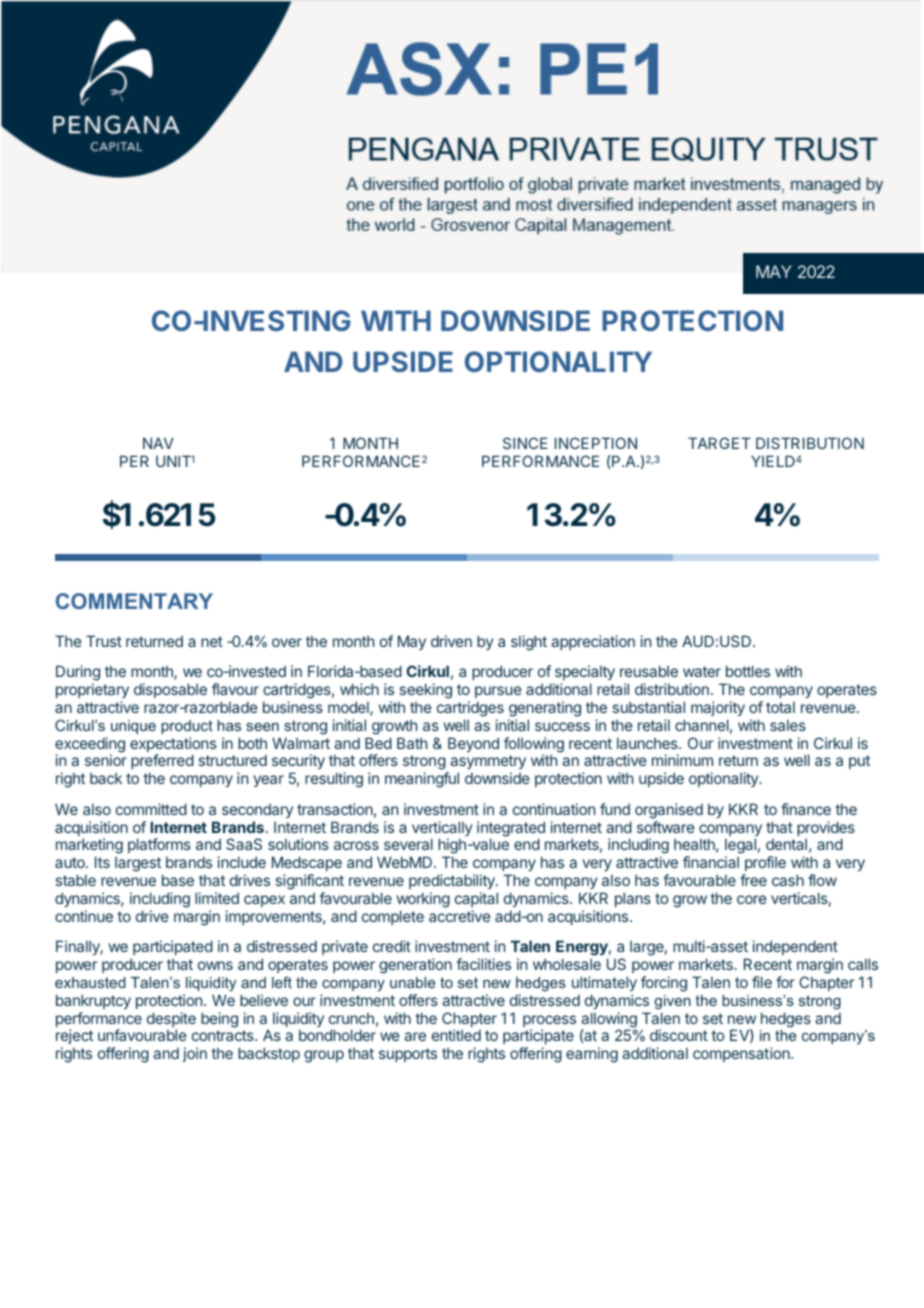  Describe the element at coordinates (173, 746) in the page. I see `expectations` at that location.
